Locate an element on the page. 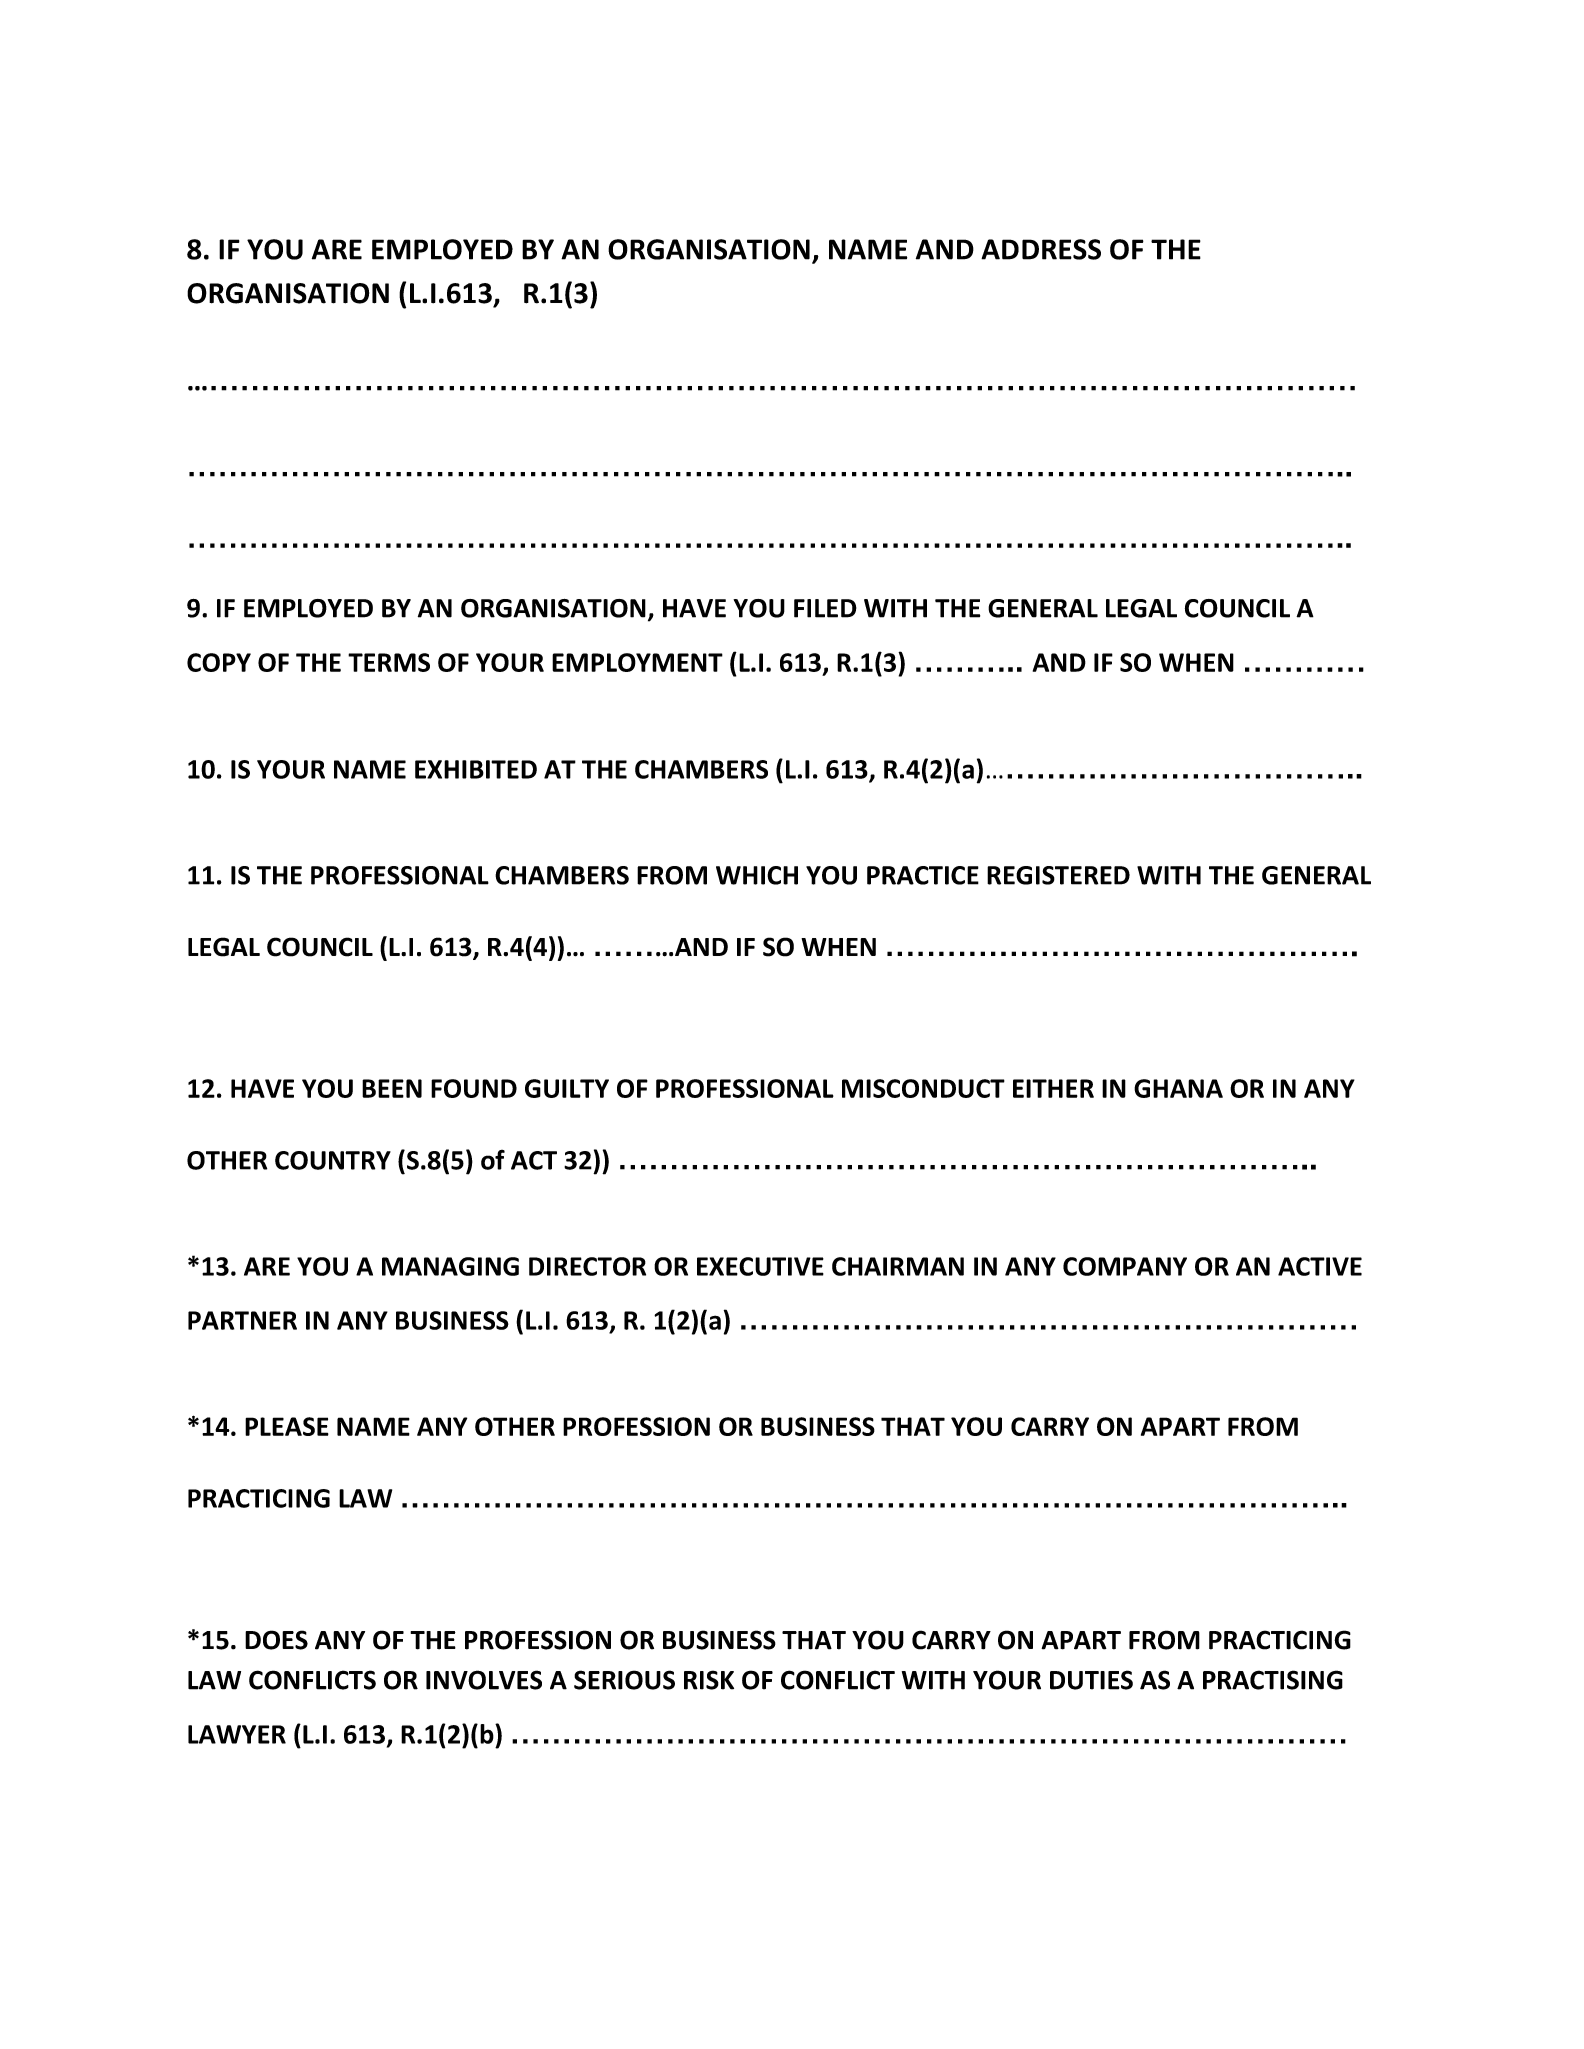 Image resolution: width=1584 pixels, height=2049 pixels. EMPLOYMENT is located at coordinates (637, 662).
